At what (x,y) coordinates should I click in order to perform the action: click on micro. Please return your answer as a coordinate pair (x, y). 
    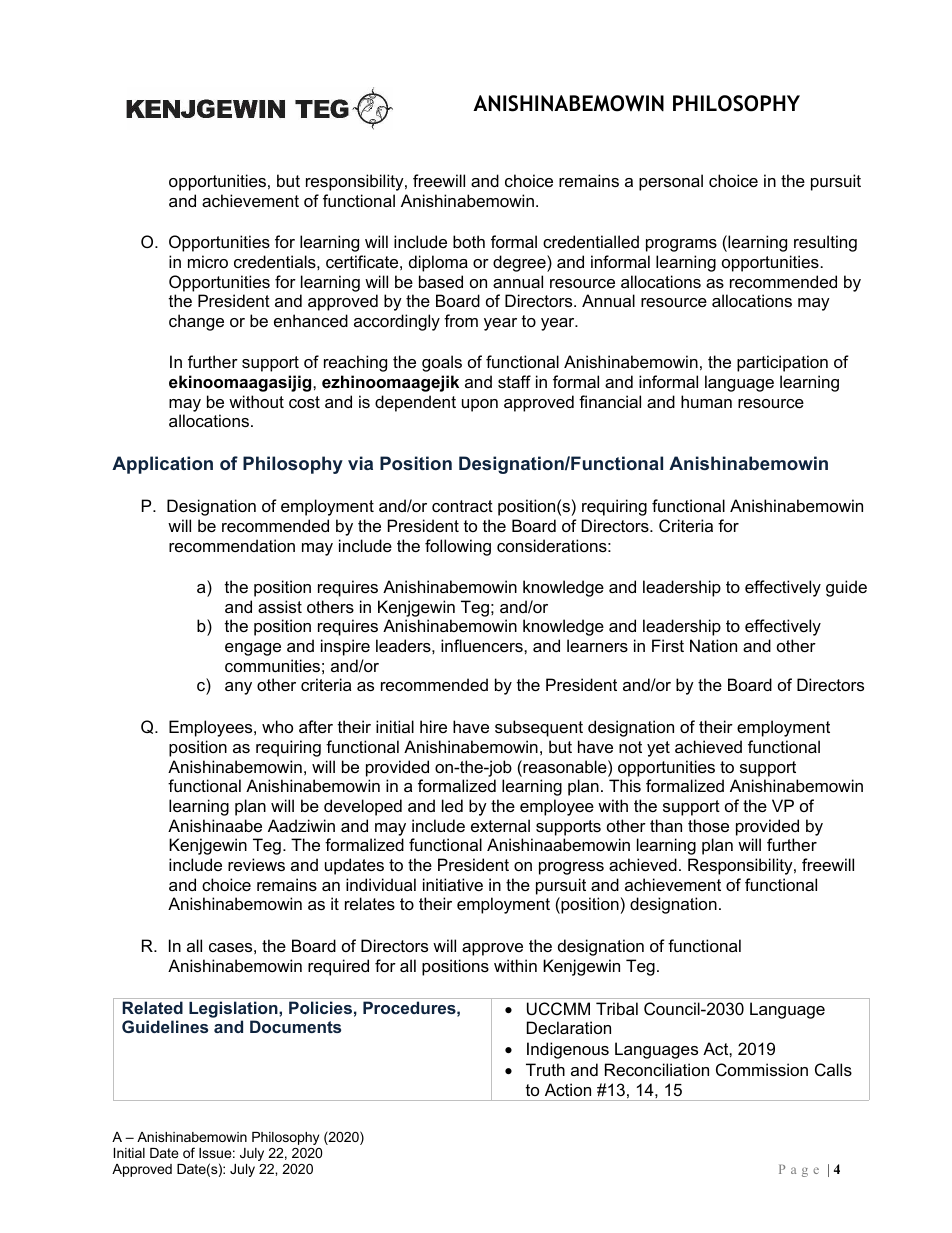
    Looking at the image, I should click on (208, 261).
